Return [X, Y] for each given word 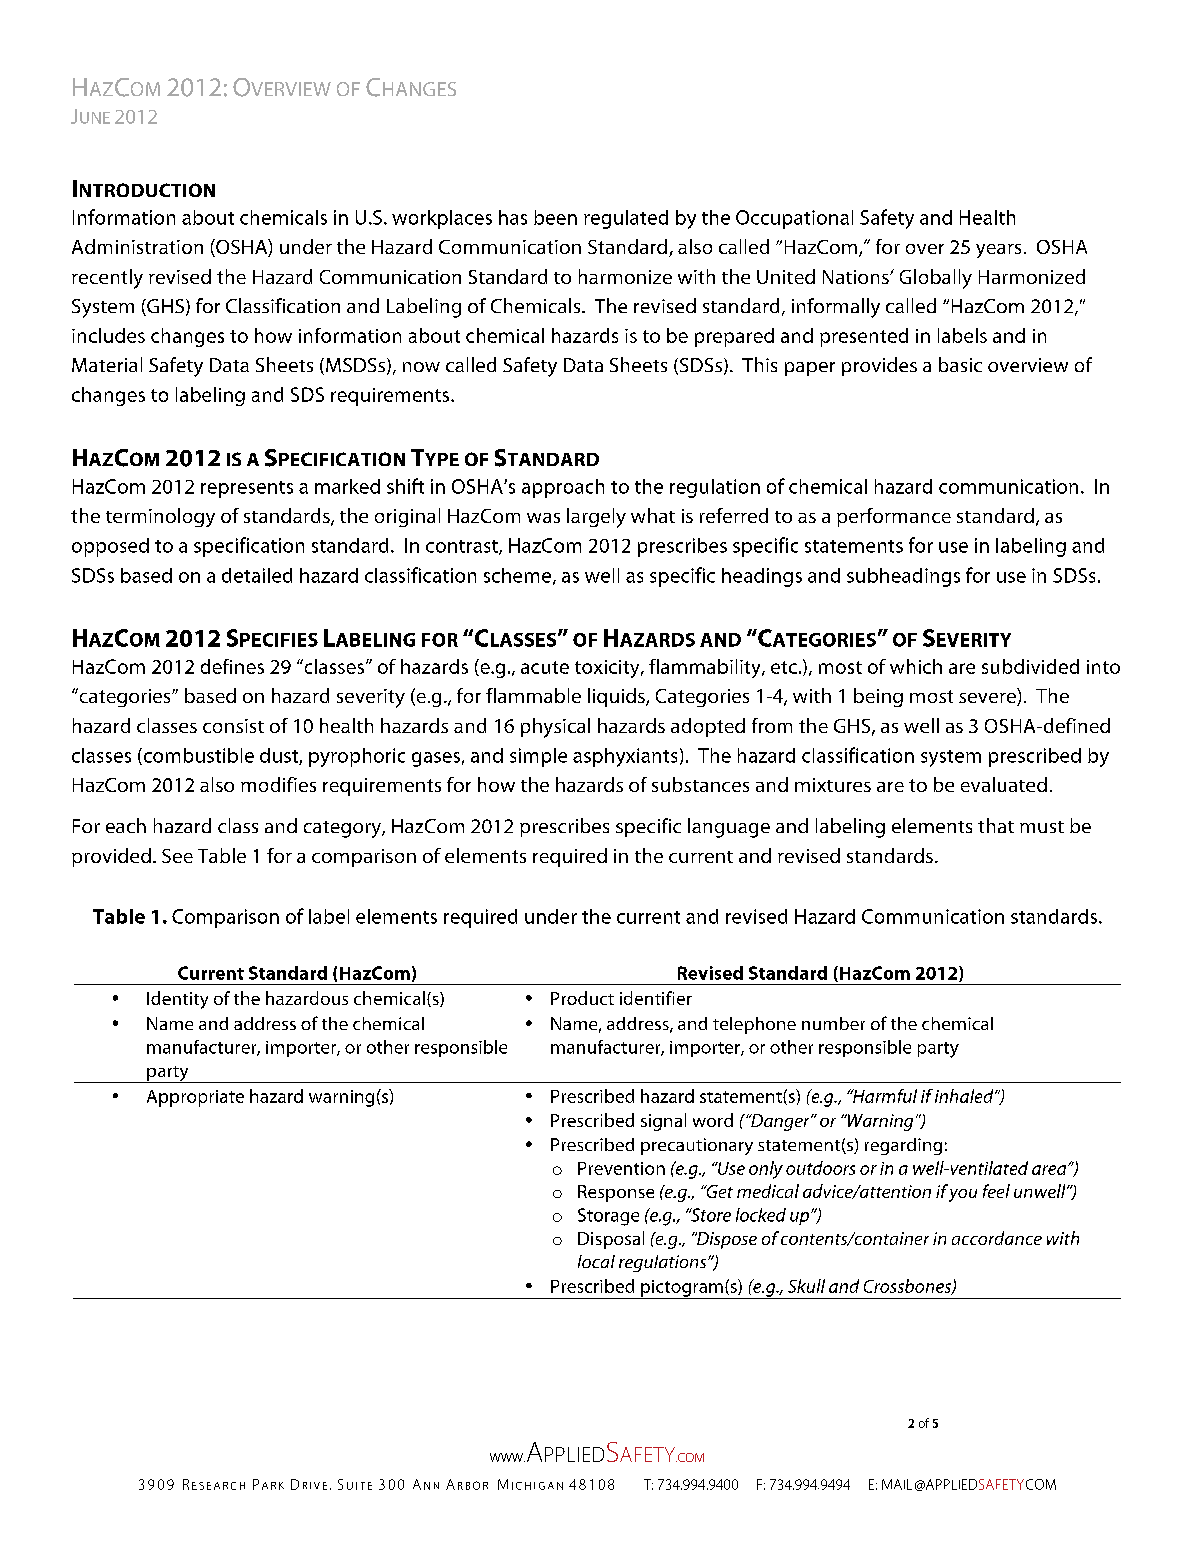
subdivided [1030, 666]
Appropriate [195, 1098]
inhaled [965, 1096]
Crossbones [908, 1287]
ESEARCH [218, 1486]
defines [232, 666]
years [998, 251]
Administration [137, 246]
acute [545, 667]
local [596, 1261]
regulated [626, 219]
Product [582, 998]
